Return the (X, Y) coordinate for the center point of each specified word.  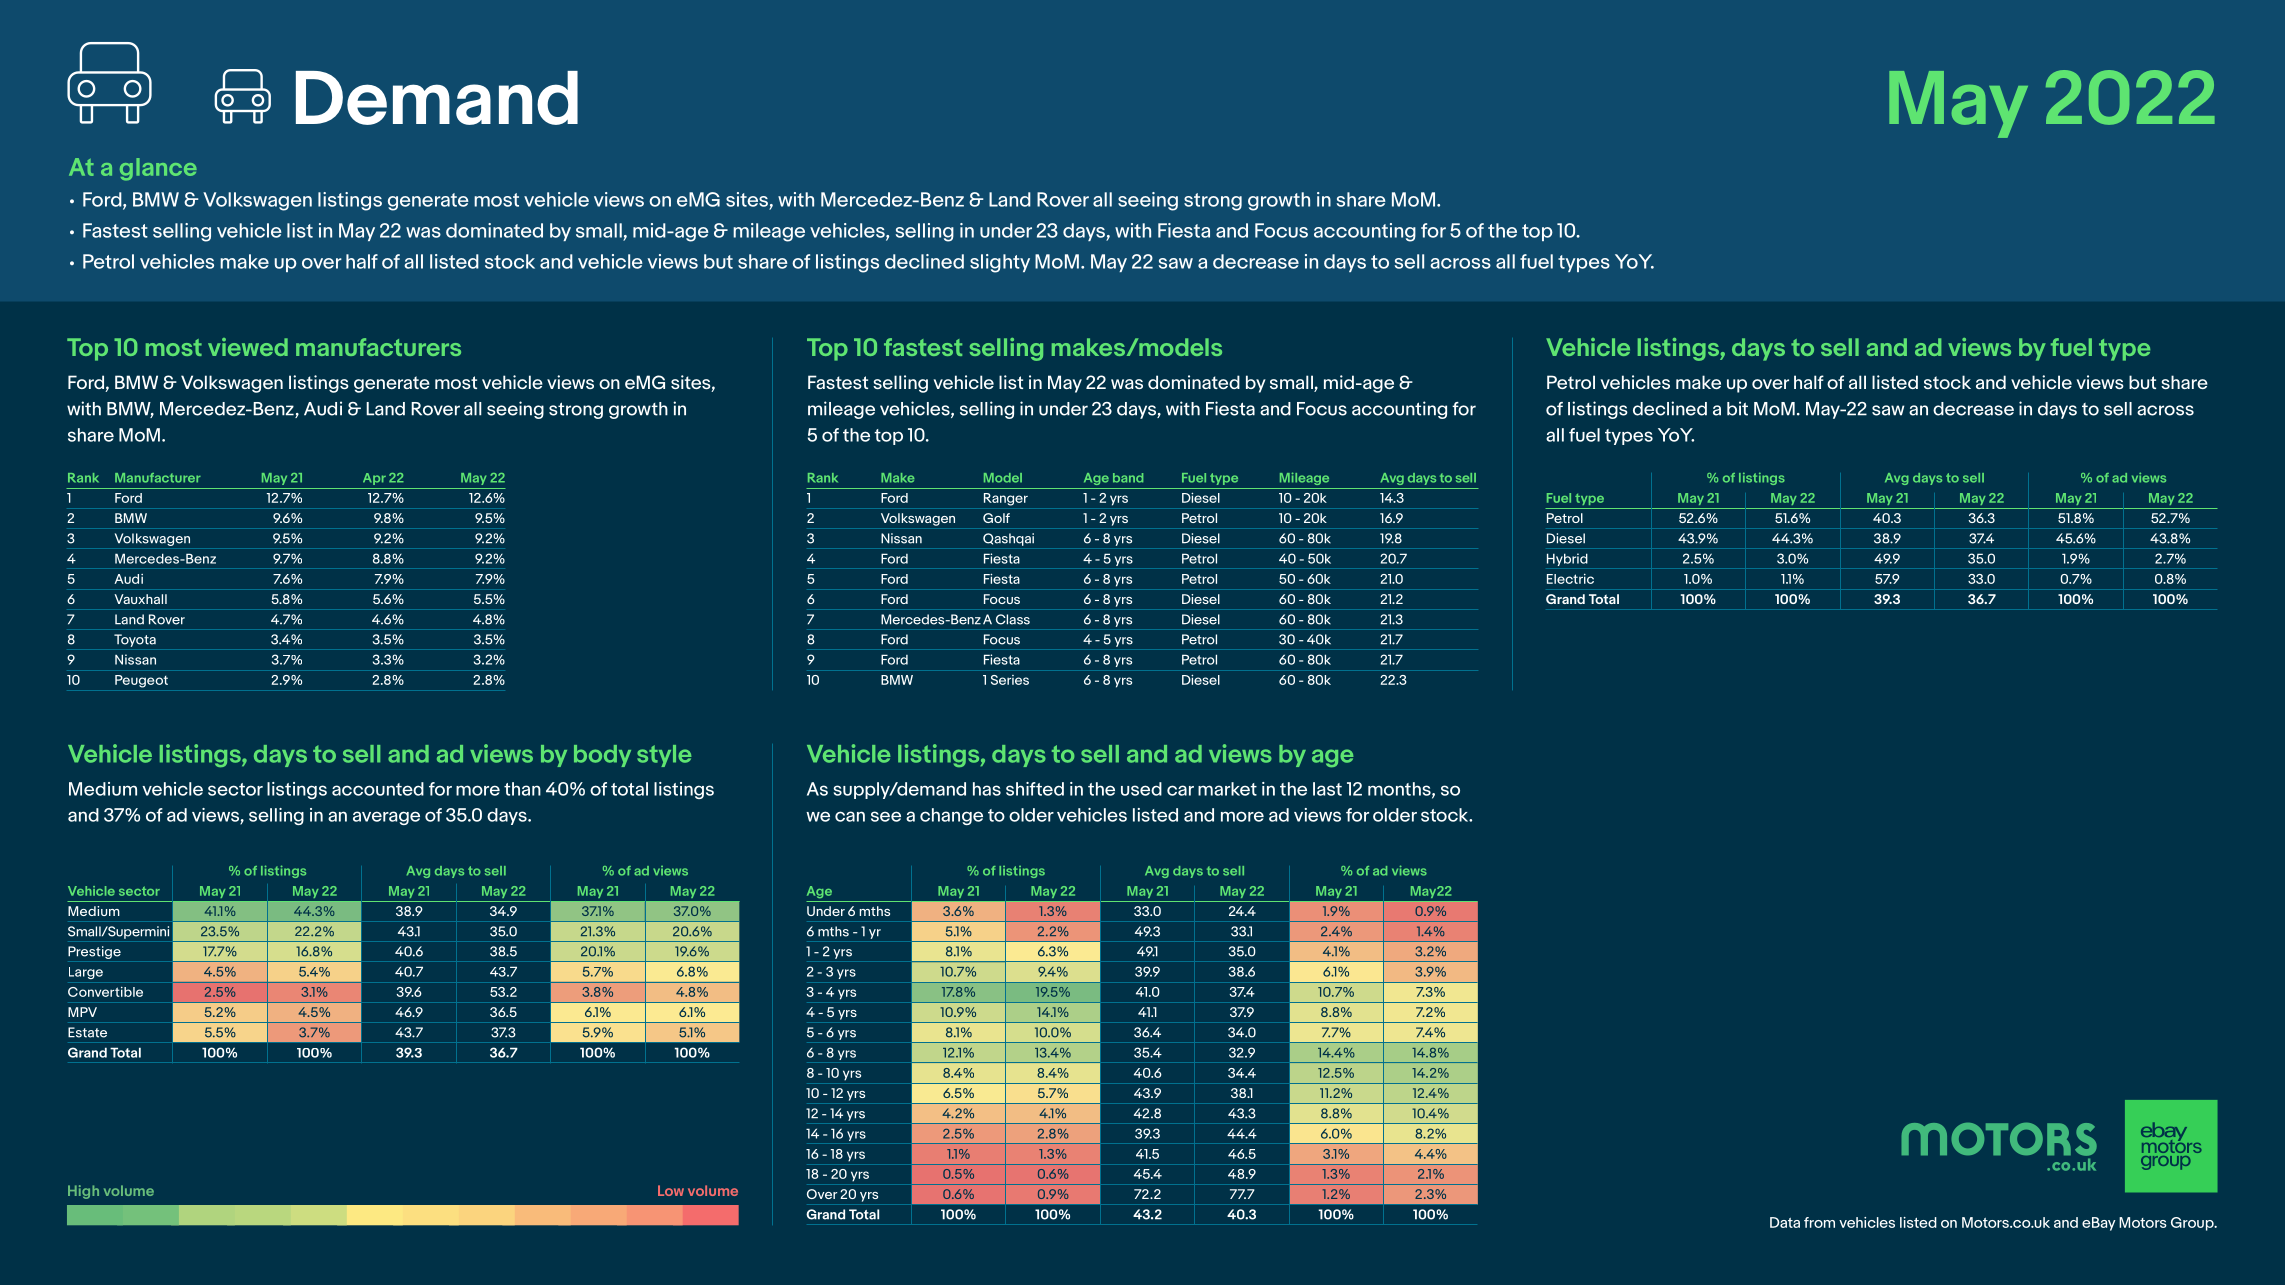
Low (671, 1190)
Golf (996, 518)
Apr (374, 479)
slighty (1000, 263)
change (951, 816)
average (386, 818)
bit (1737, 408)
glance (158, 169)
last (1327, 789)
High (83, 1192)
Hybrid (1567, 559)
